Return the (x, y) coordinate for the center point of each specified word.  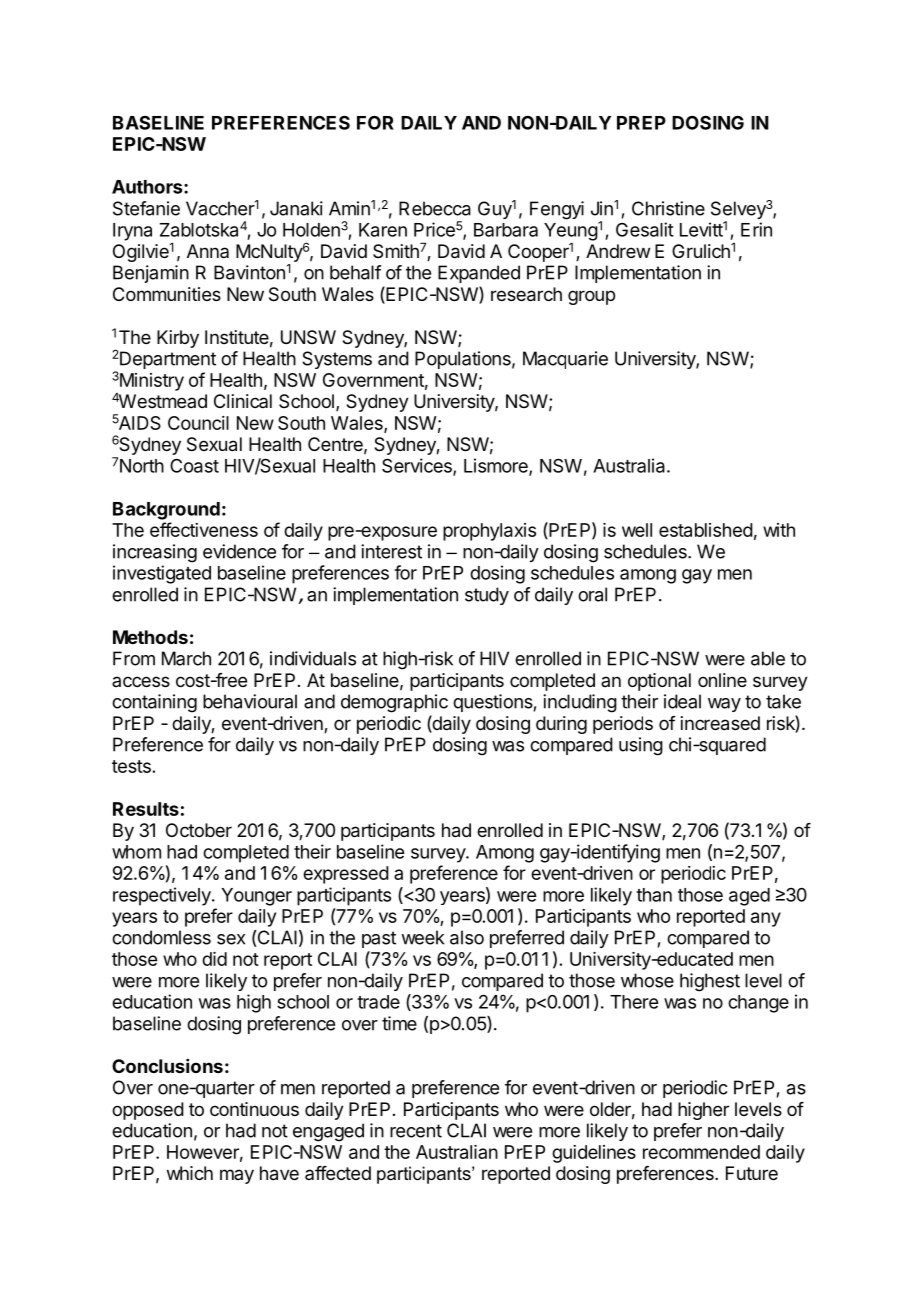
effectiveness (204, 529)
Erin (756, 229)
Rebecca (435, 208)
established (706, 530)
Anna (208, 251)
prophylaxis (489, 532)
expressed (346, 875)
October (199, 830)
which (190, 1173)
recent (416, 1131)
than (654, 895)
